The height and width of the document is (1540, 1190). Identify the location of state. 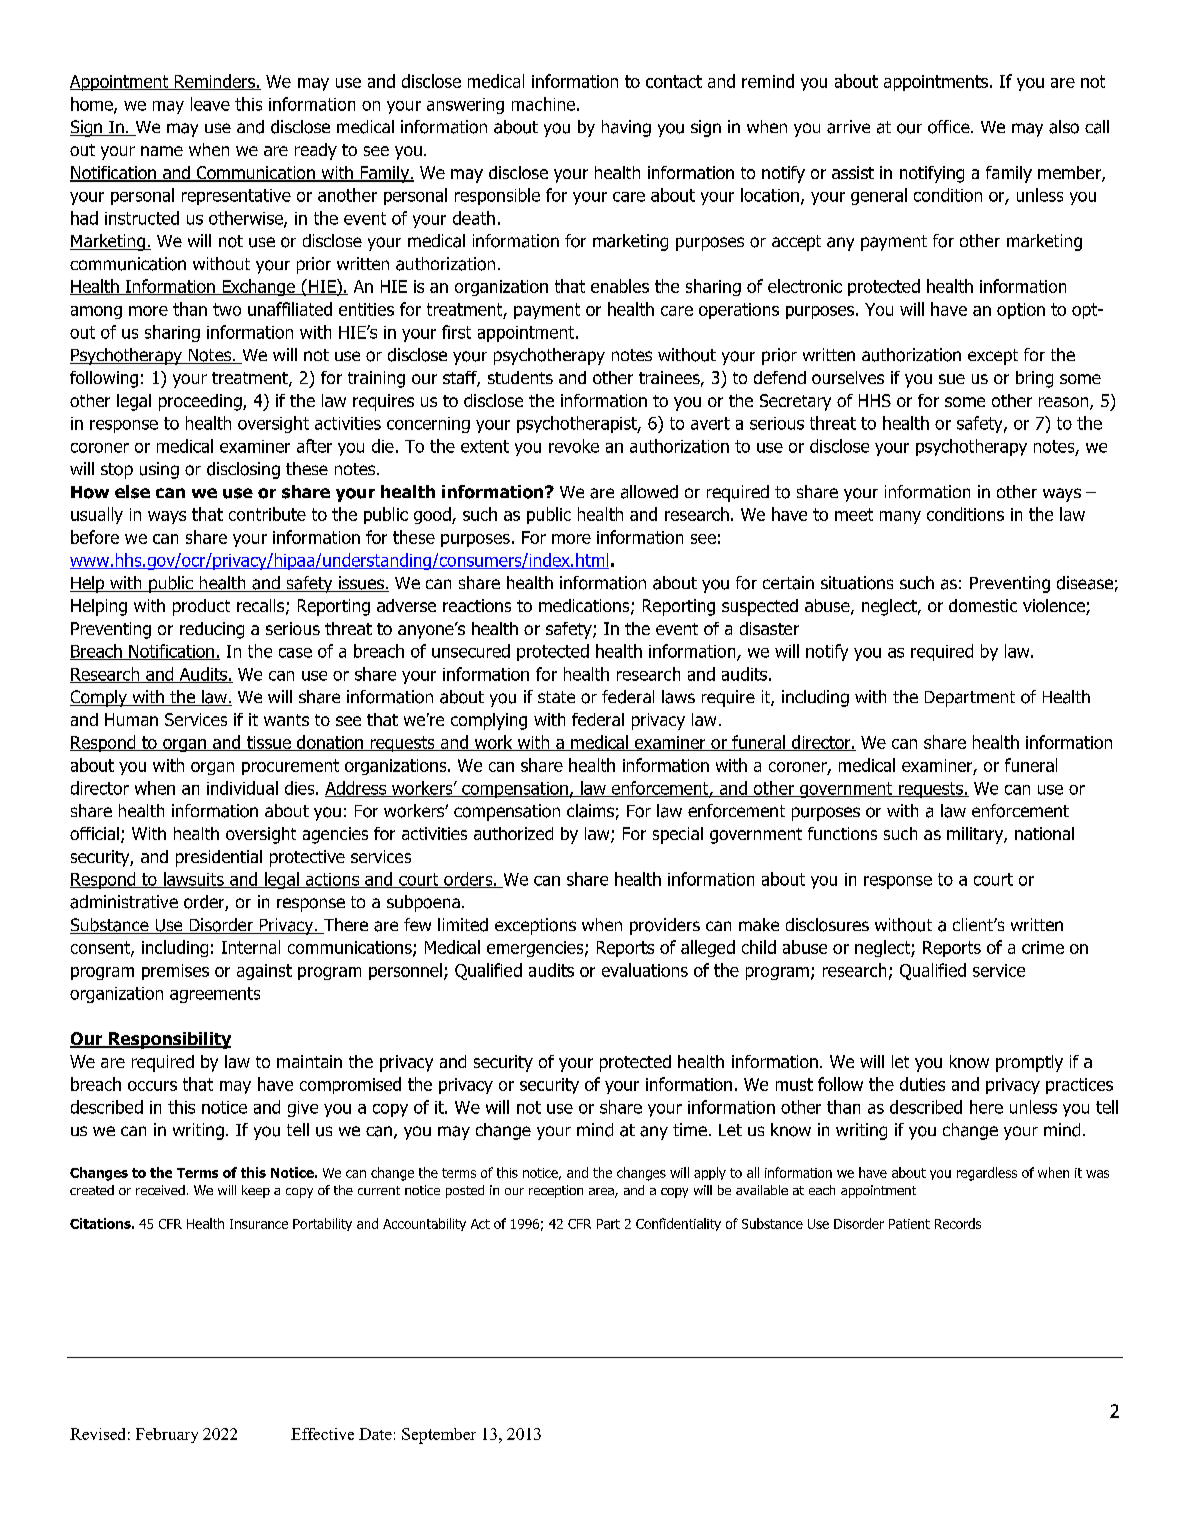
(556, 697).
